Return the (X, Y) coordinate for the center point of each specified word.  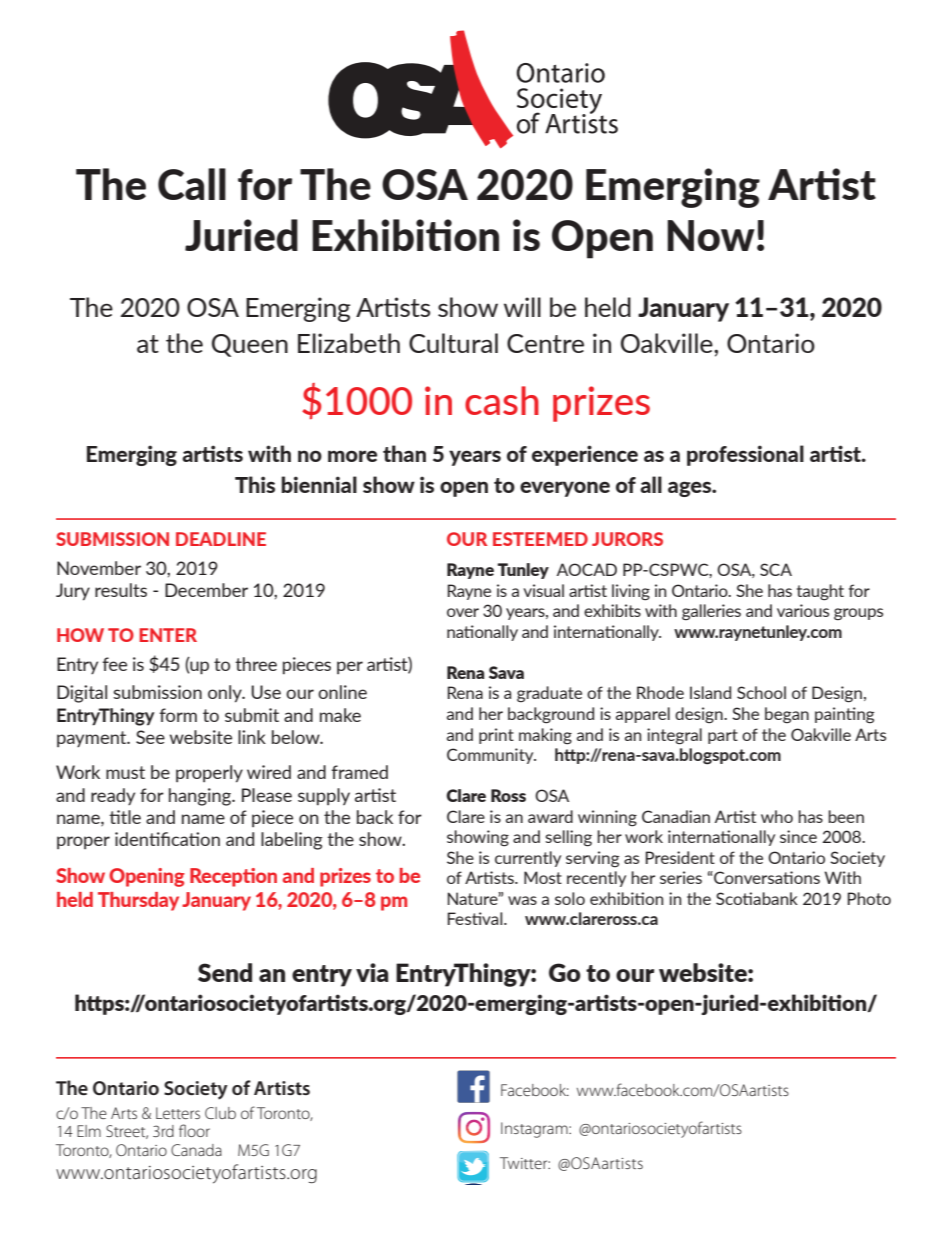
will (522, 307)
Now (711, 235)
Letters (178, 1113)
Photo (869, 898)
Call (192, 184)
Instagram (535, 1130)
